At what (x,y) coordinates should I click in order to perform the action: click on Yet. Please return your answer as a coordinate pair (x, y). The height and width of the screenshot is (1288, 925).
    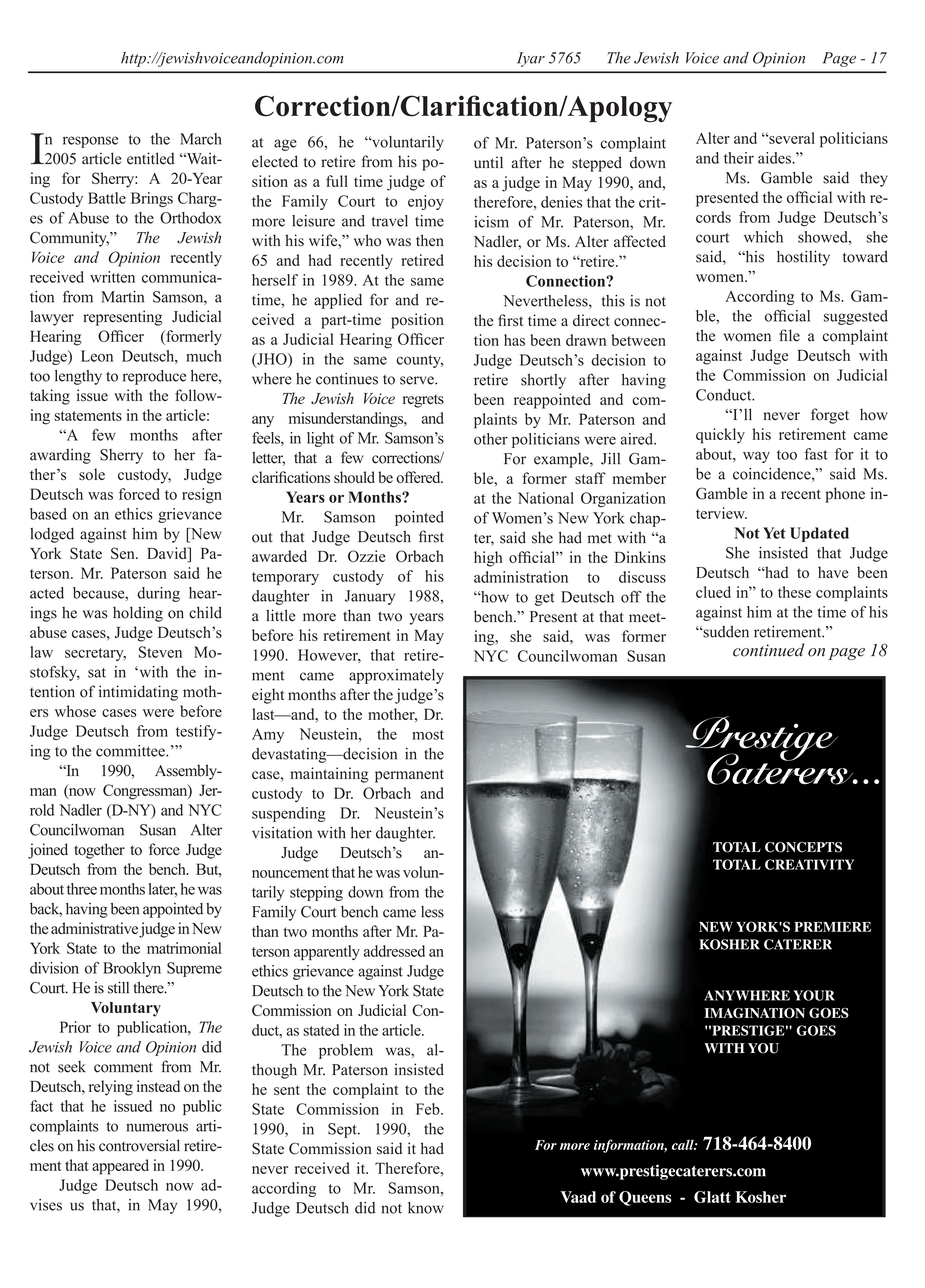
    Looking at the image, I should click on (774, 533).
